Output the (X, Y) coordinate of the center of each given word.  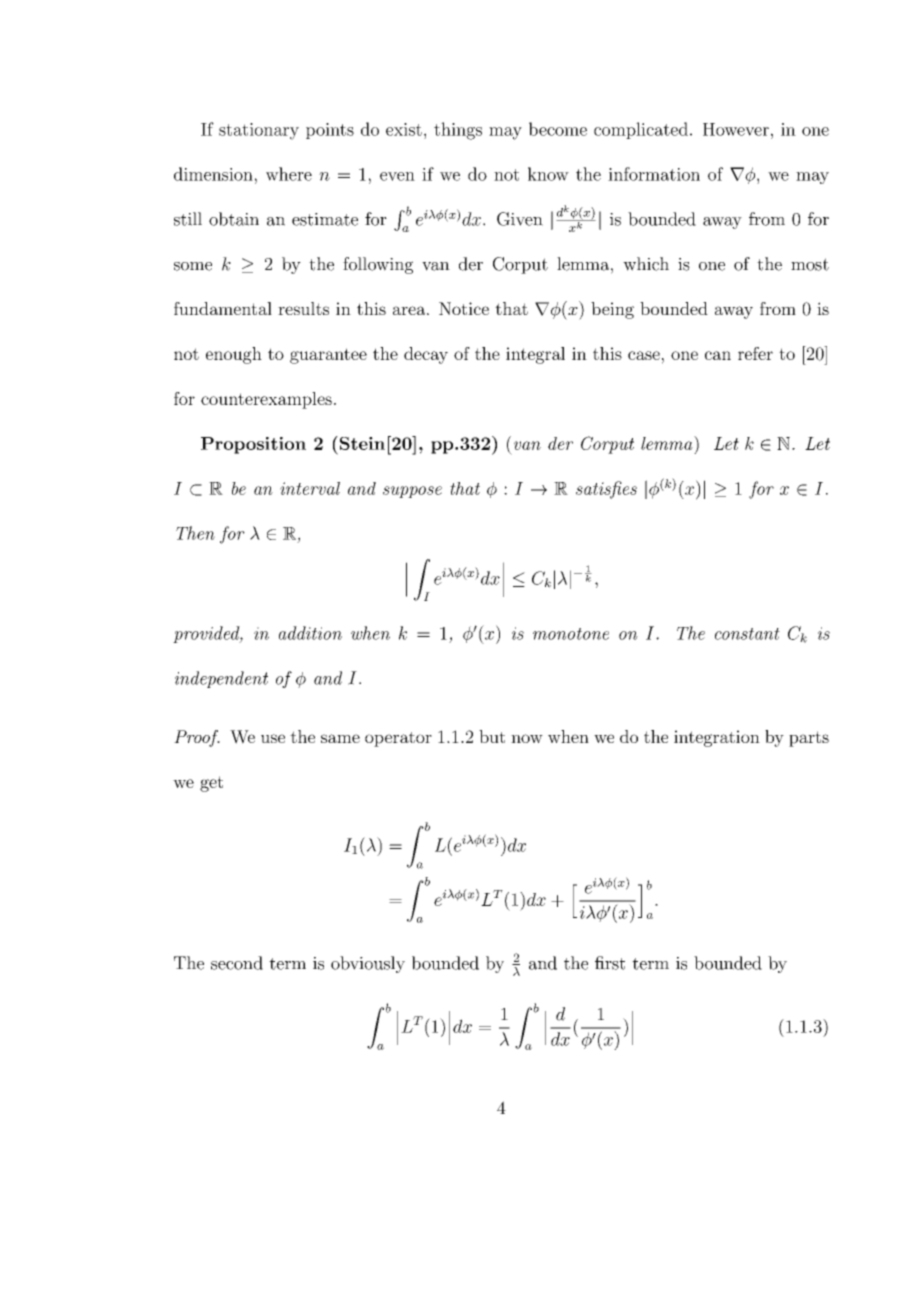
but (492, 736)
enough (234, 355)
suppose (412, 492)
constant (747, 634)
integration (717, 738)
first (610, 963)
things (458, 131)
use (273, 738)
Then (195, 533)
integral (535, 355)
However (736, 129)
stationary (259, 131)
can (718, 355)
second (237, 963)
